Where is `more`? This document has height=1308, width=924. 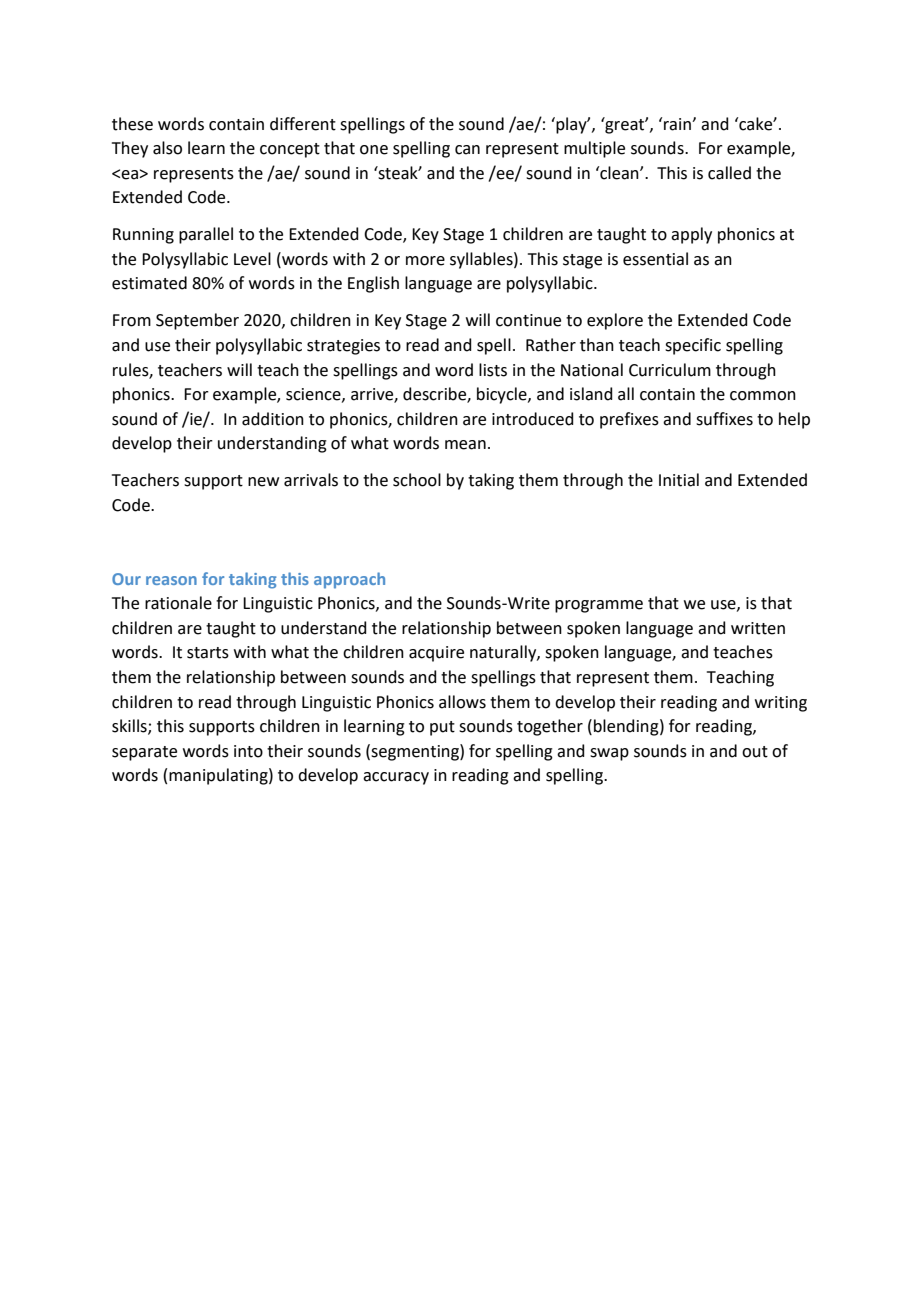 more is located at coordinates (425, 261).
